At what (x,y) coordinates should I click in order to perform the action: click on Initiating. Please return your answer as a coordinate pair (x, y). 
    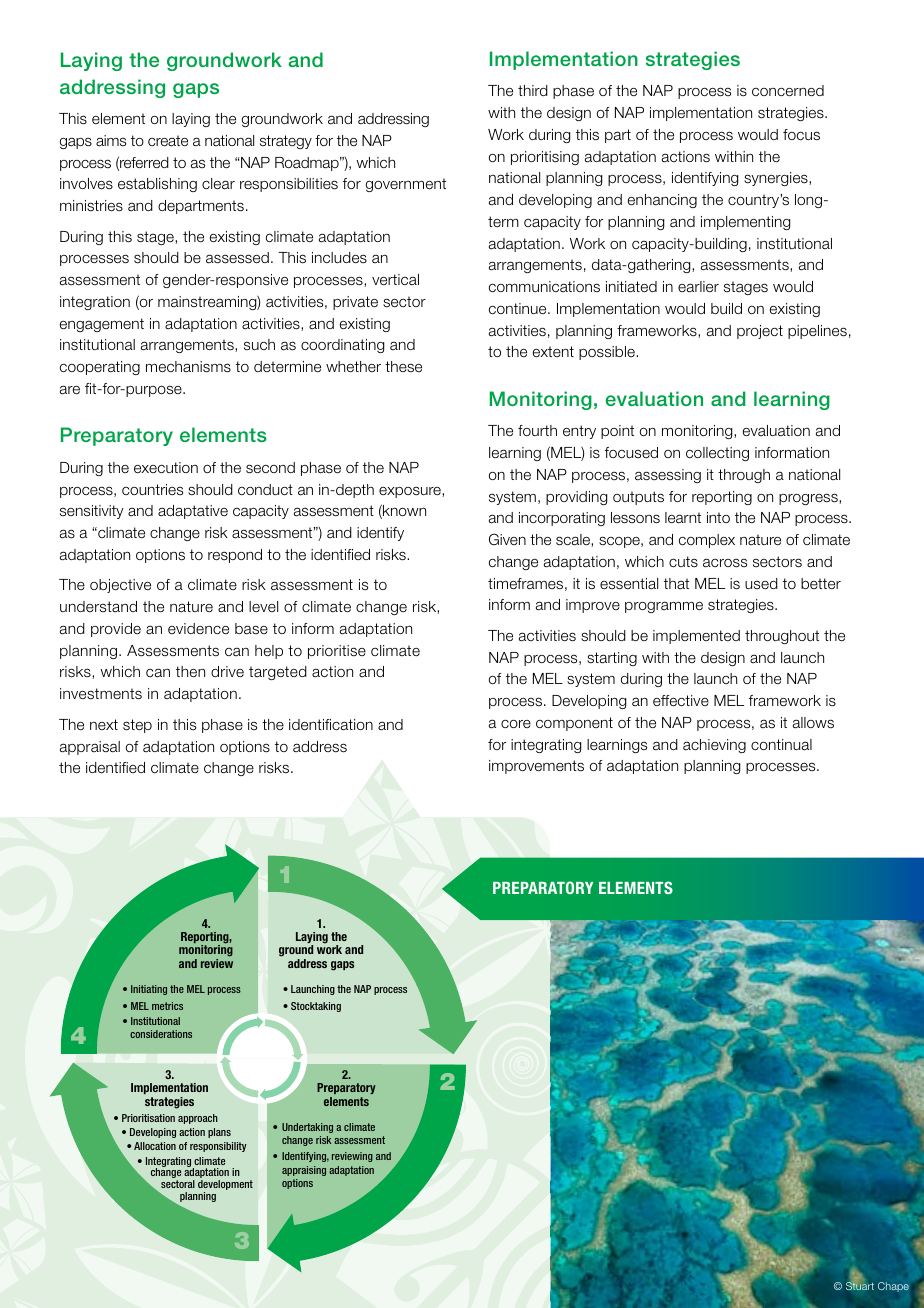
    Looking at the image, I should click on (149, 990).
